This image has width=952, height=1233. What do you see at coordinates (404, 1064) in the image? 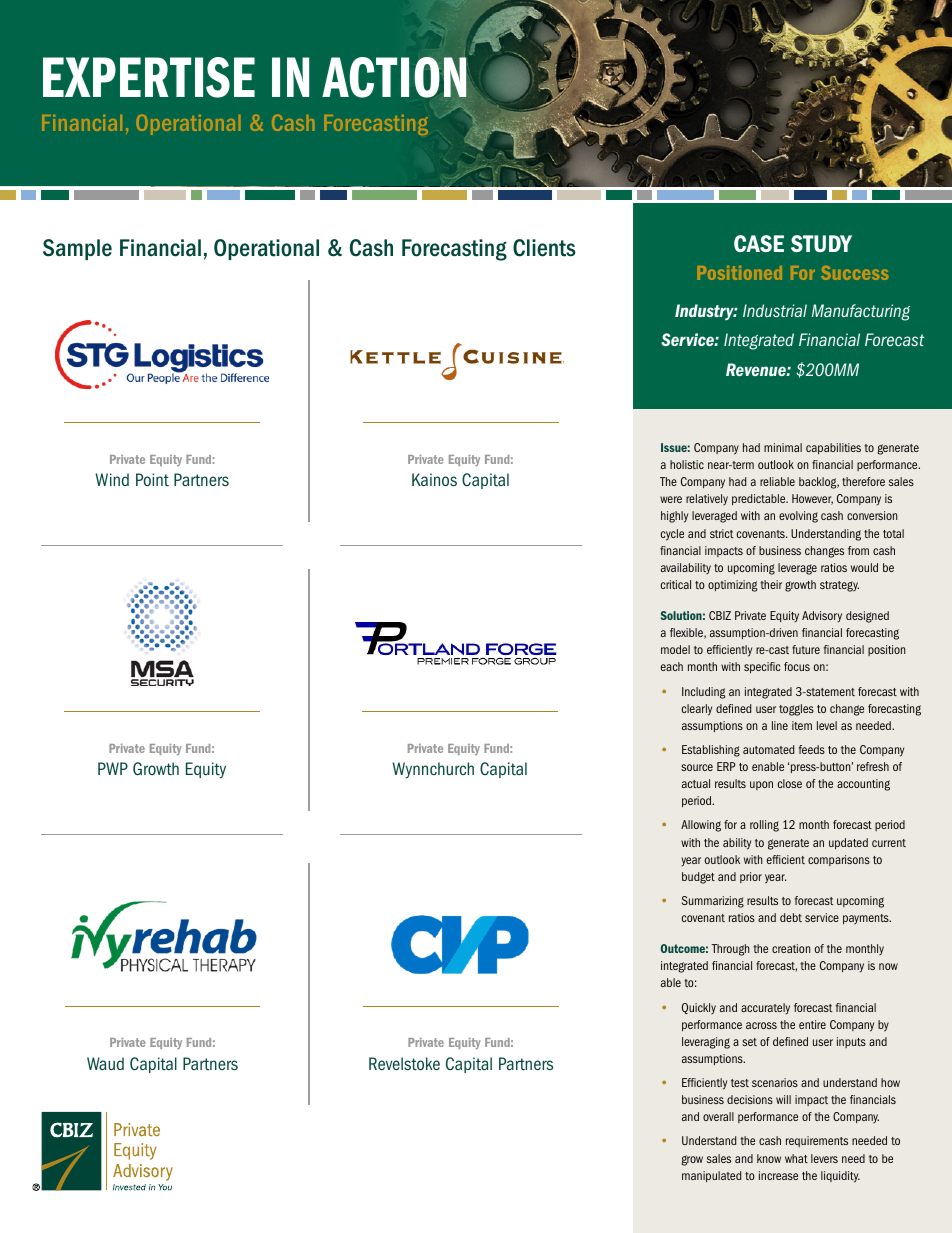
I see `Revelstoke` at bounding box center [404, 1064].
